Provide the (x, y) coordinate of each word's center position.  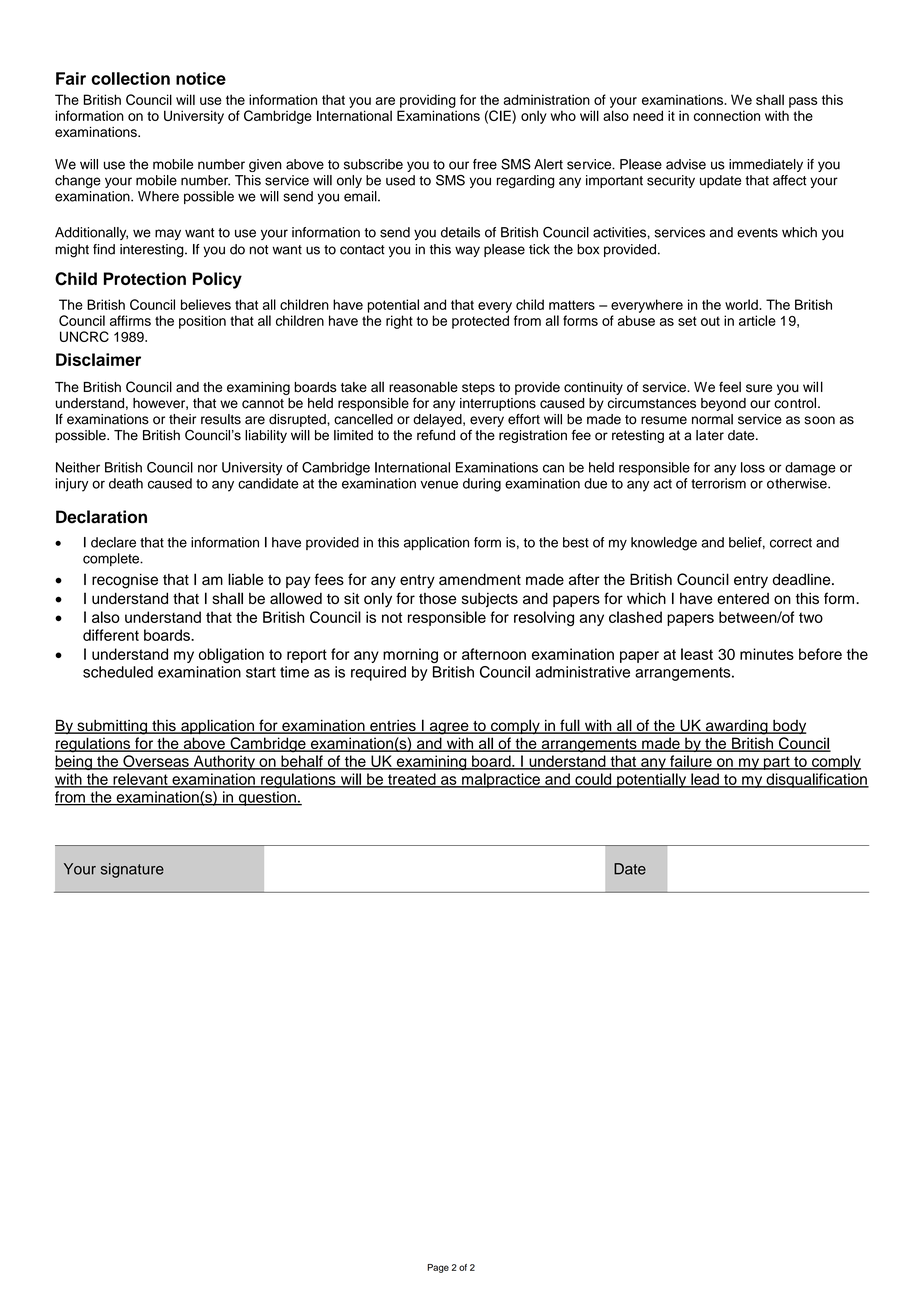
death (126, 483)
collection (130, 78)
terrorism (718, 483)
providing (428, 101)
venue (439, 484)
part (776, 763)
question (267, 798)
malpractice (501, 780)
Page (438, 1268)
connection (727, 115)
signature (132, 870)
